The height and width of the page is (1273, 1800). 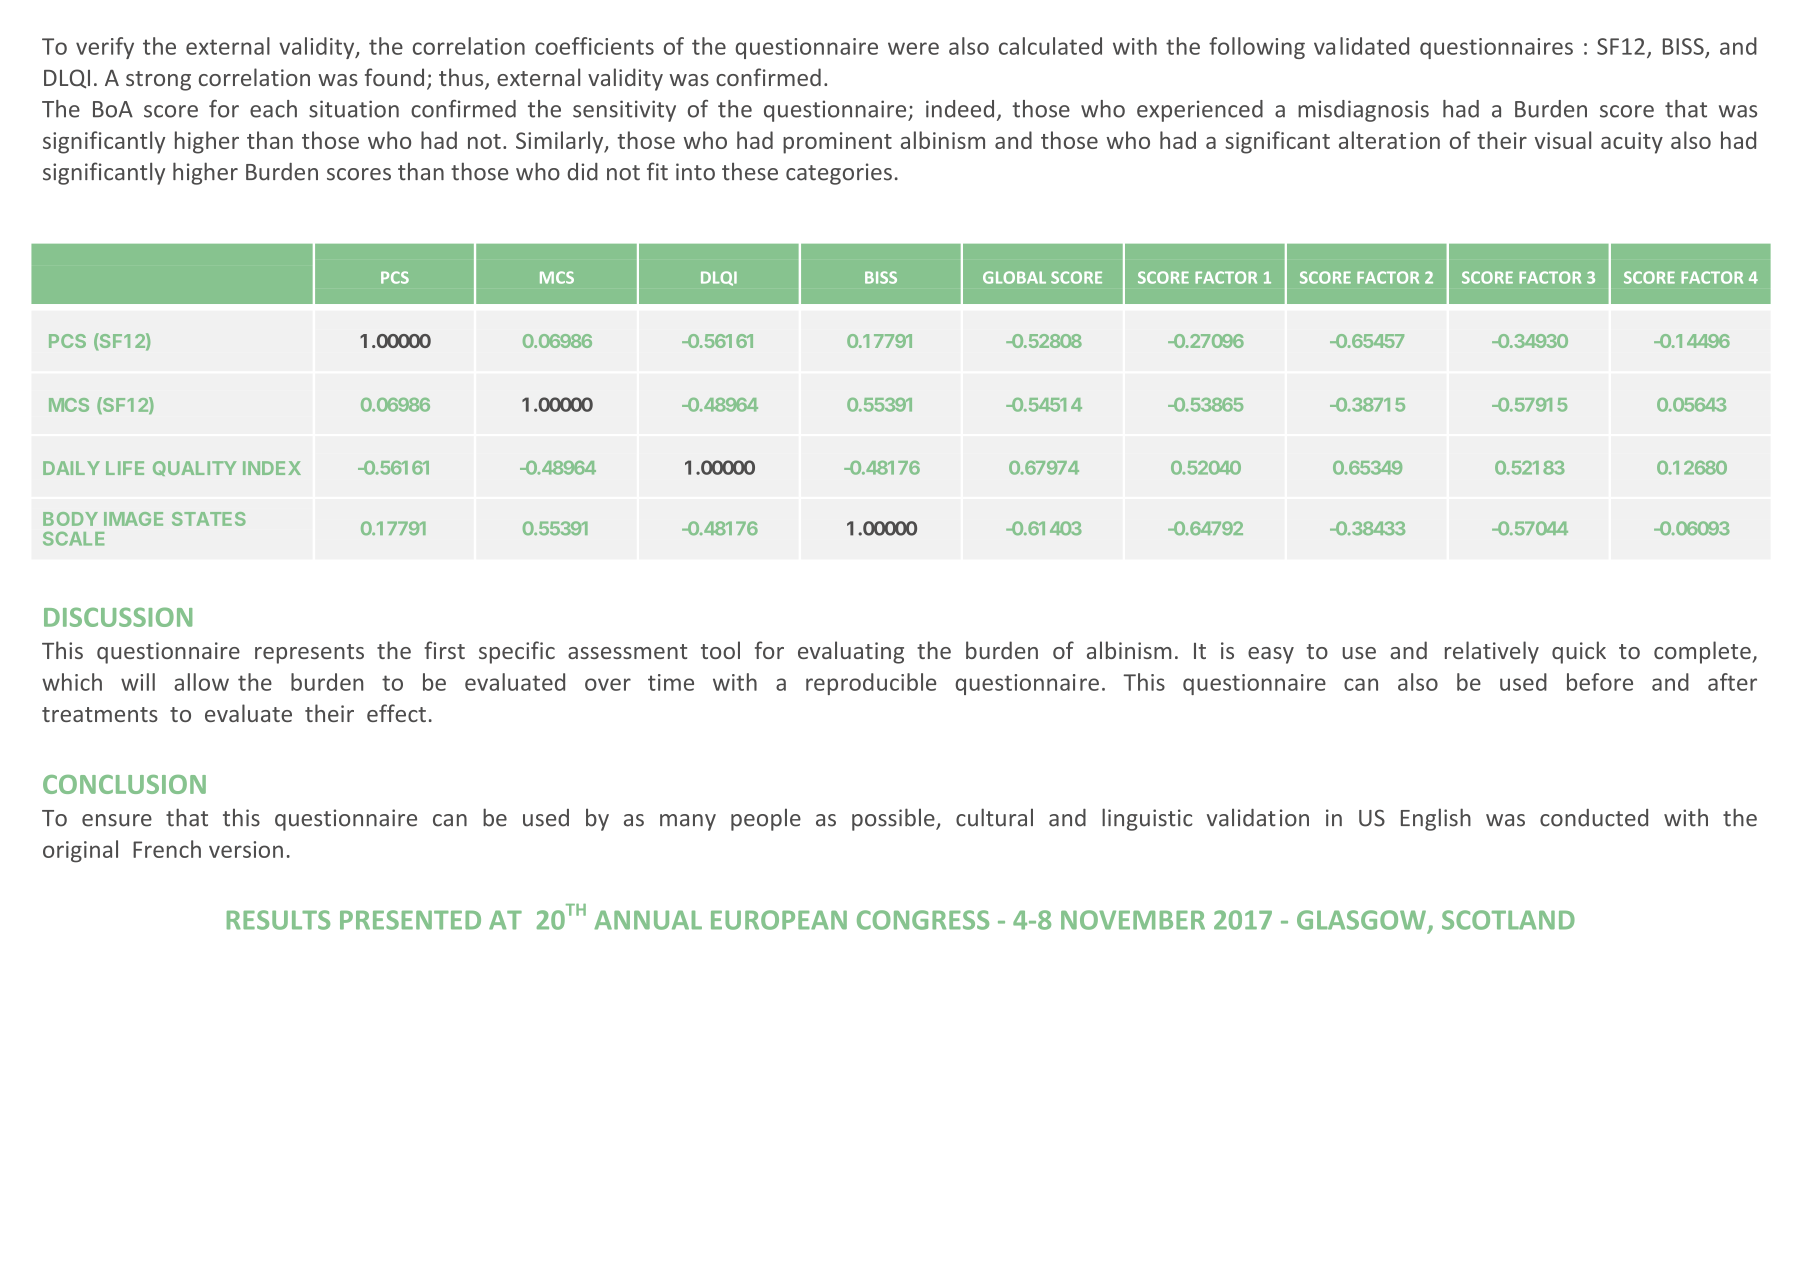 I want to click on validated, so click(x=1361, y=46).
